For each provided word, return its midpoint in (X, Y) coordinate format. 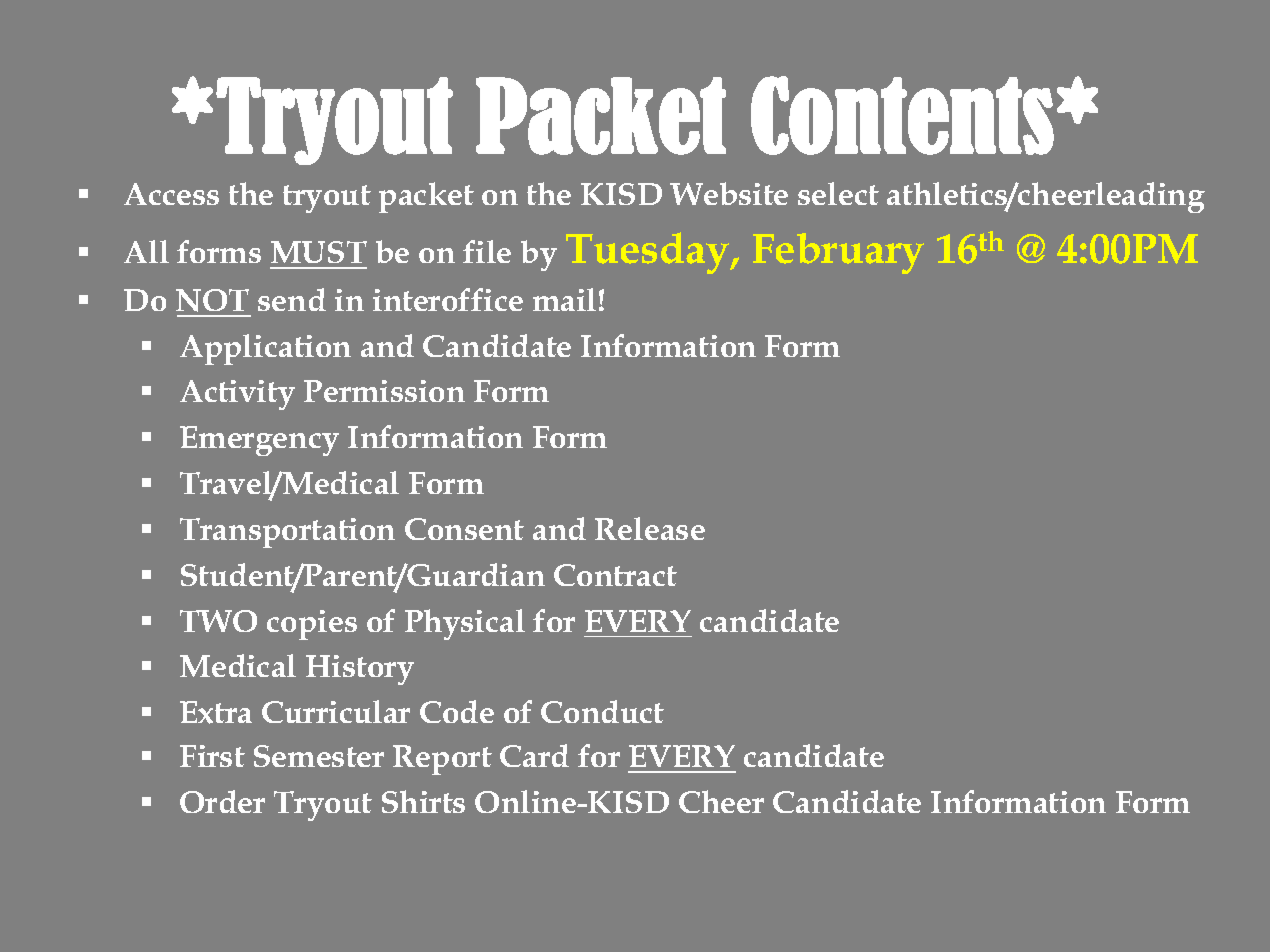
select (838, 193)
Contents (902, 115)
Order (222, 801)
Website (729, 193)
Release (650, 528)
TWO (218, 621)
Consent (464, 529)
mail (564, 299)
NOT (212, 300)
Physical (465, 624)
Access (171, 194)
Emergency (259, 441)
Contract (615, 575)
